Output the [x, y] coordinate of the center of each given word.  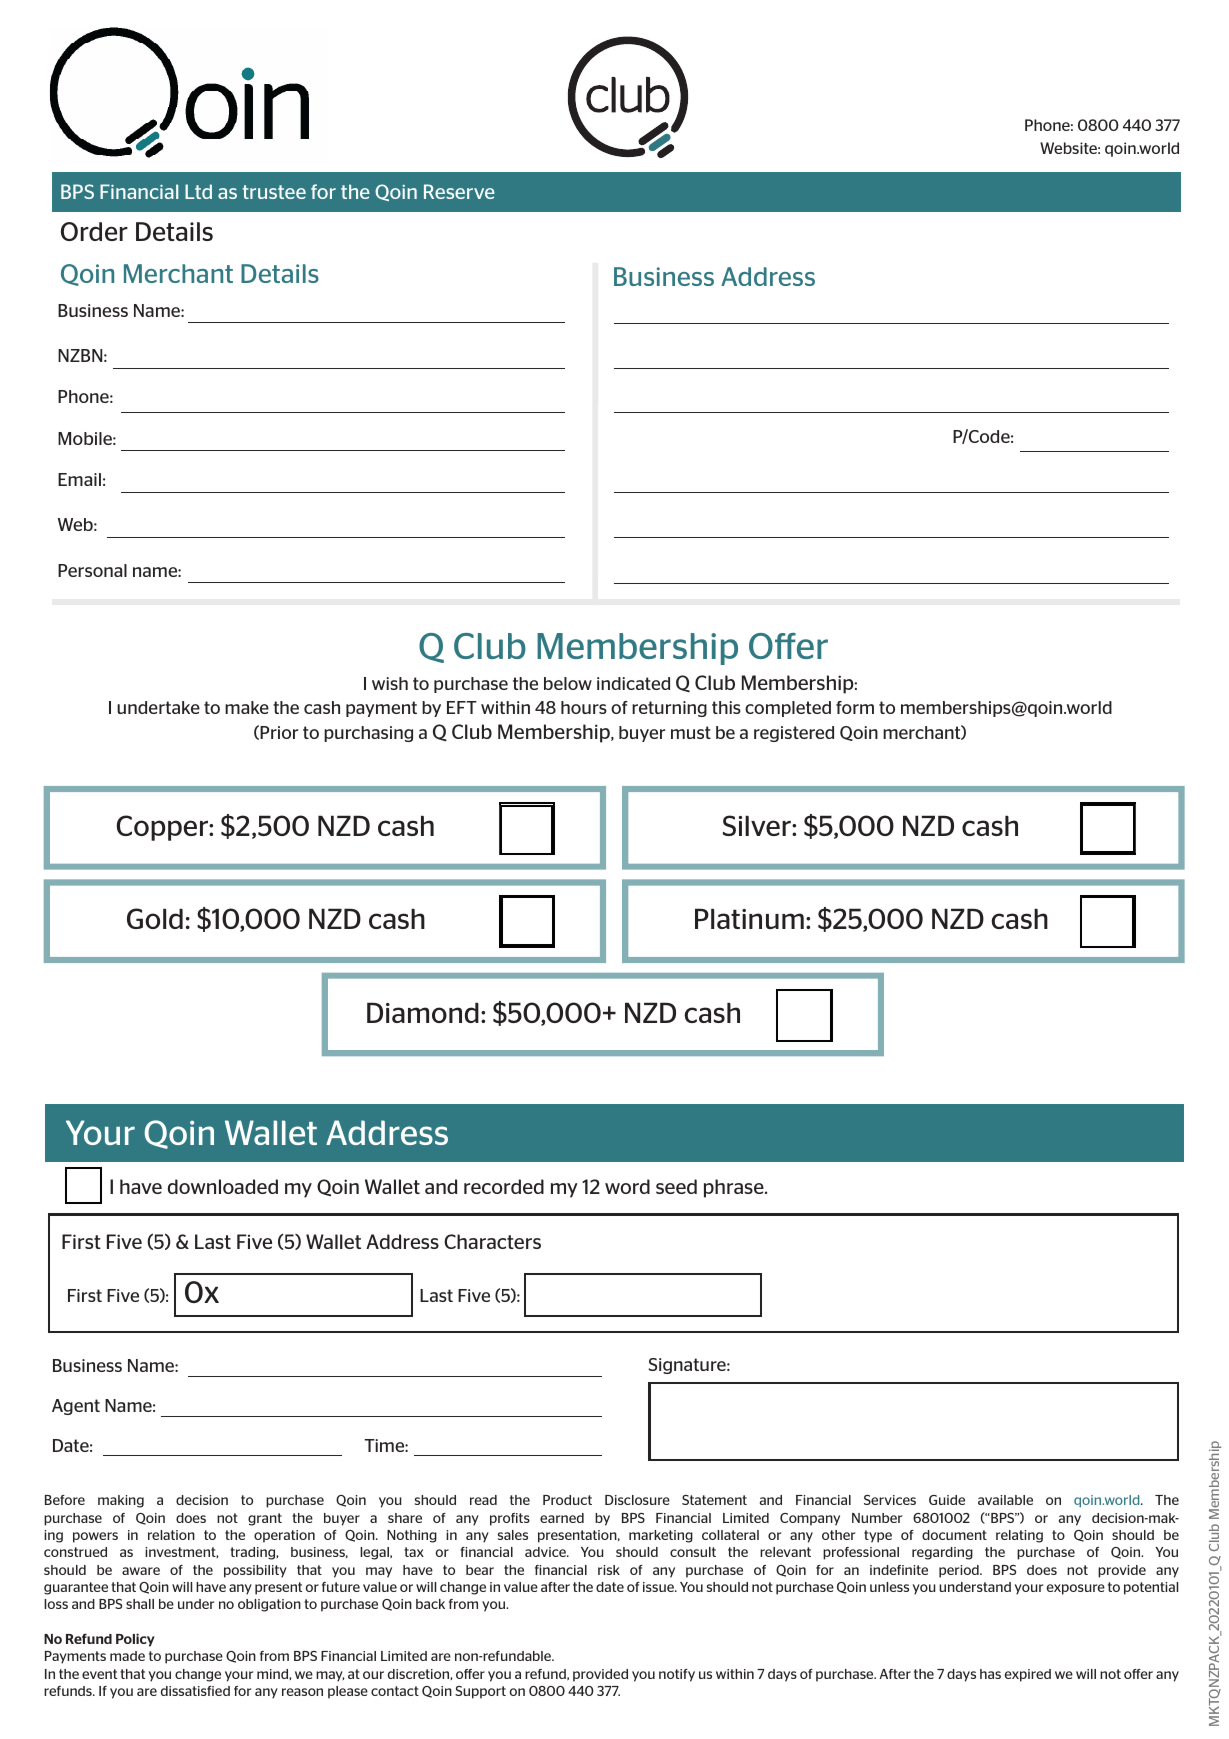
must [691, 732]
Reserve [459, 191]
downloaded [223, 1186]
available [1005, 1500]
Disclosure [637, 1500]
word [627, 1186]
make [247, 707]
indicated [633, 683]
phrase [735, 1188]
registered [794, 734]
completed [788, 709]
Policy [135, 1640]
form [855, 707]
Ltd [198, 191]
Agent [76, 1407]
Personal [92, 570]
